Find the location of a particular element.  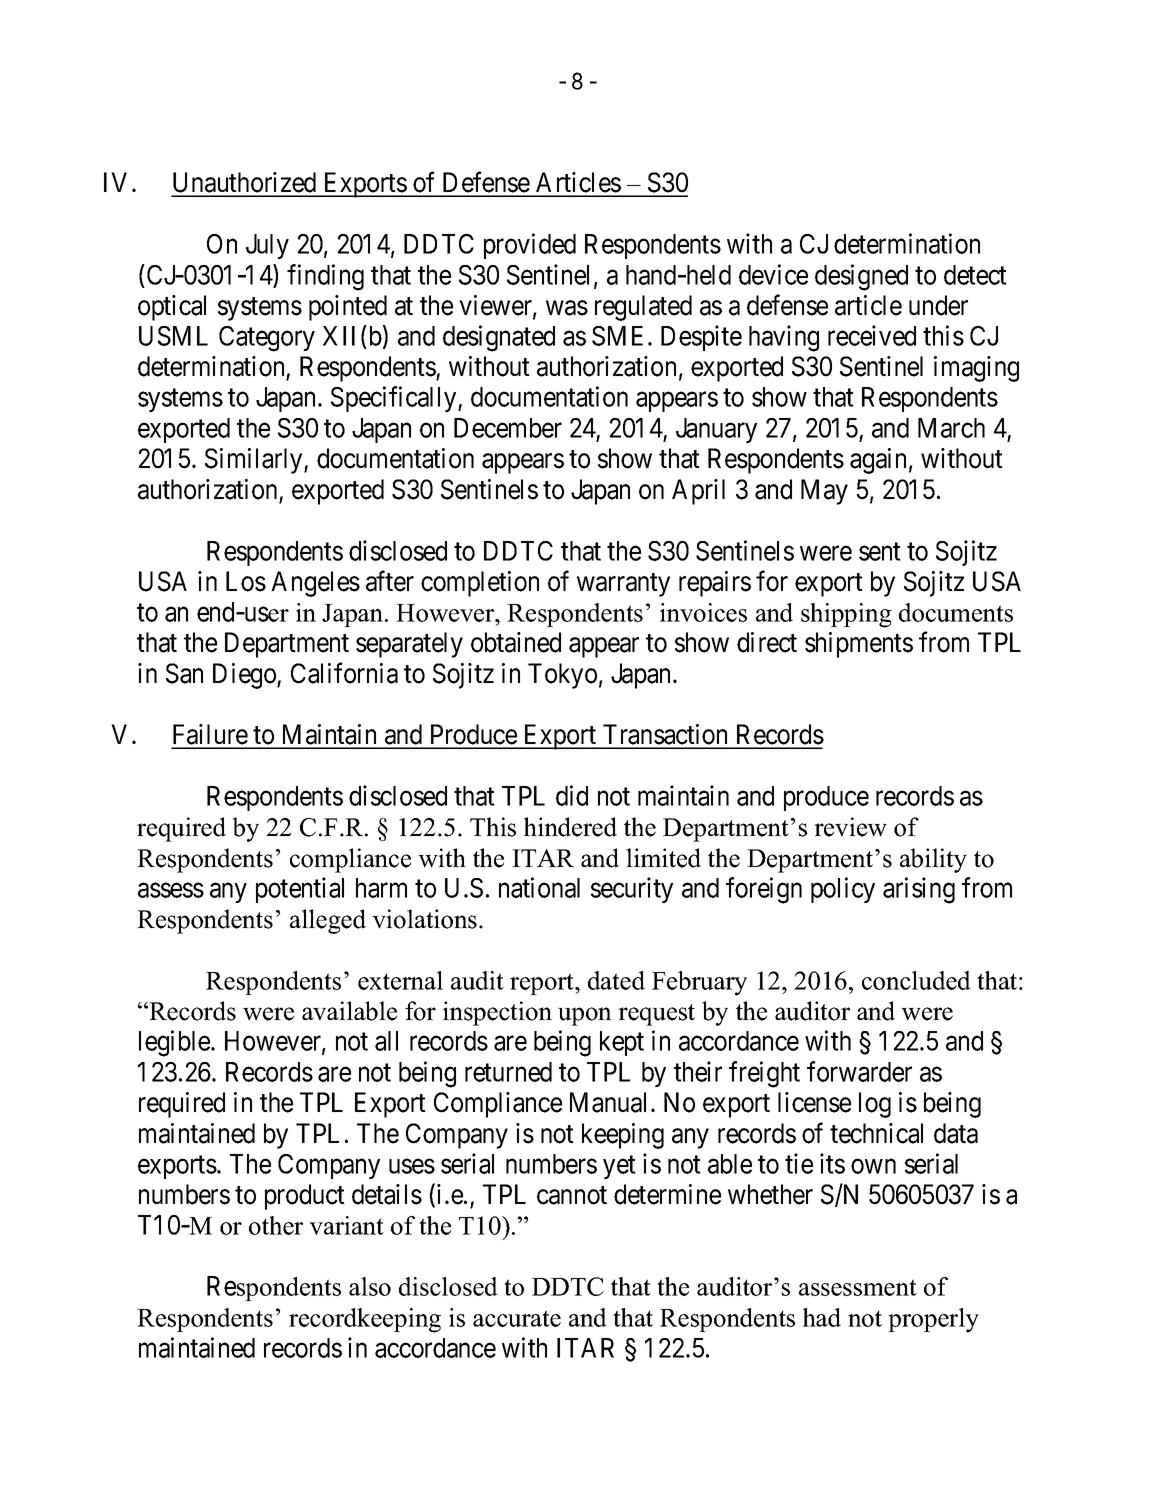

shipping is located at coordinates (846, 615).
